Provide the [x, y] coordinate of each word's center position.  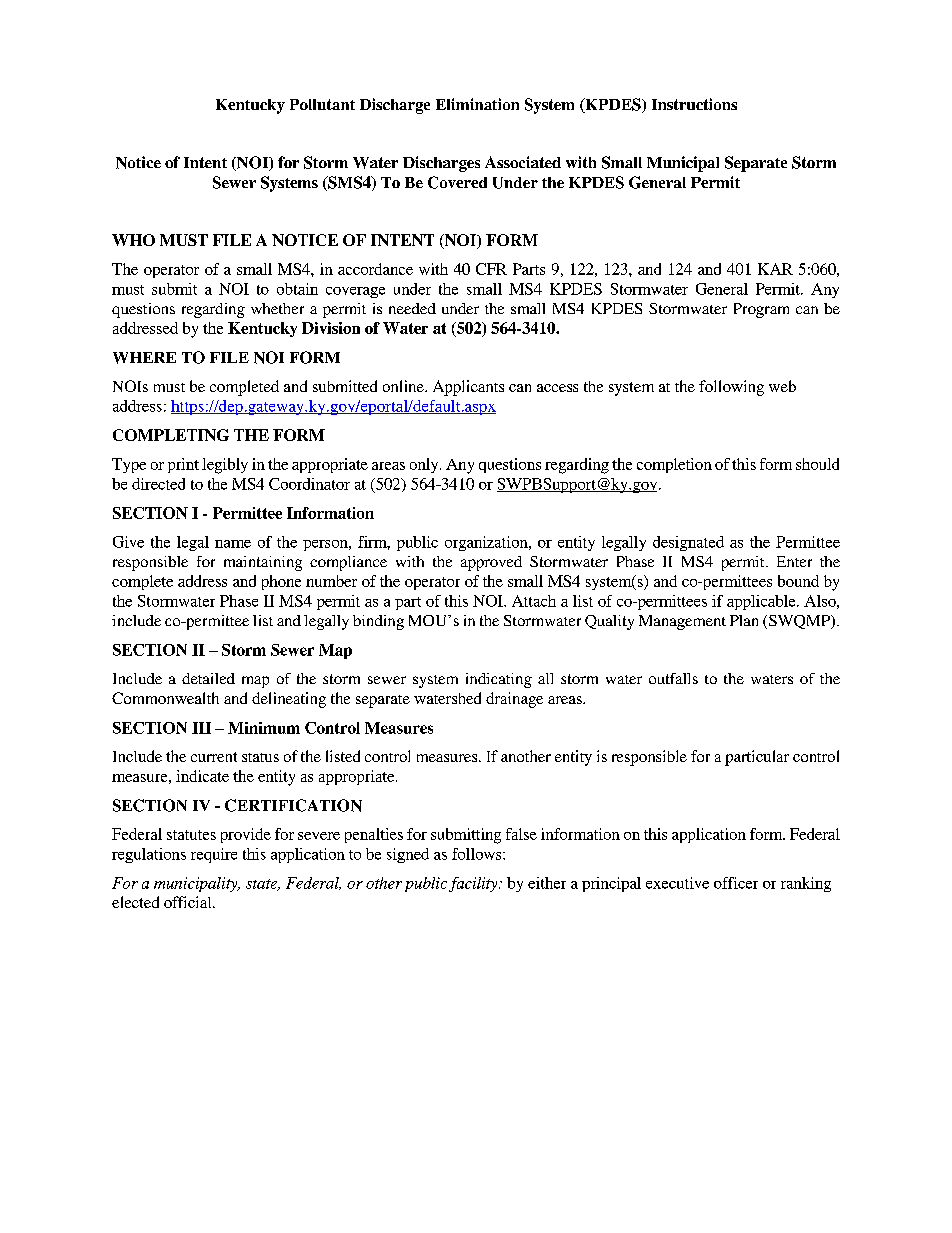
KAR [775, 269]
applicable [762, 602]
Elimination [477, 104]
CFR [491, 269]
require [214, 855]
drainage [514, 700]
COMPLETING [171, 435]
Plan [744, 620]
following [731, 388]
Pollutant [322, 104]
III [201, 728]
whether [277, 308]
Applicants [468, 388]
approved [491, 563]
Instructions [694, 104]
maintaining [263, 563]
